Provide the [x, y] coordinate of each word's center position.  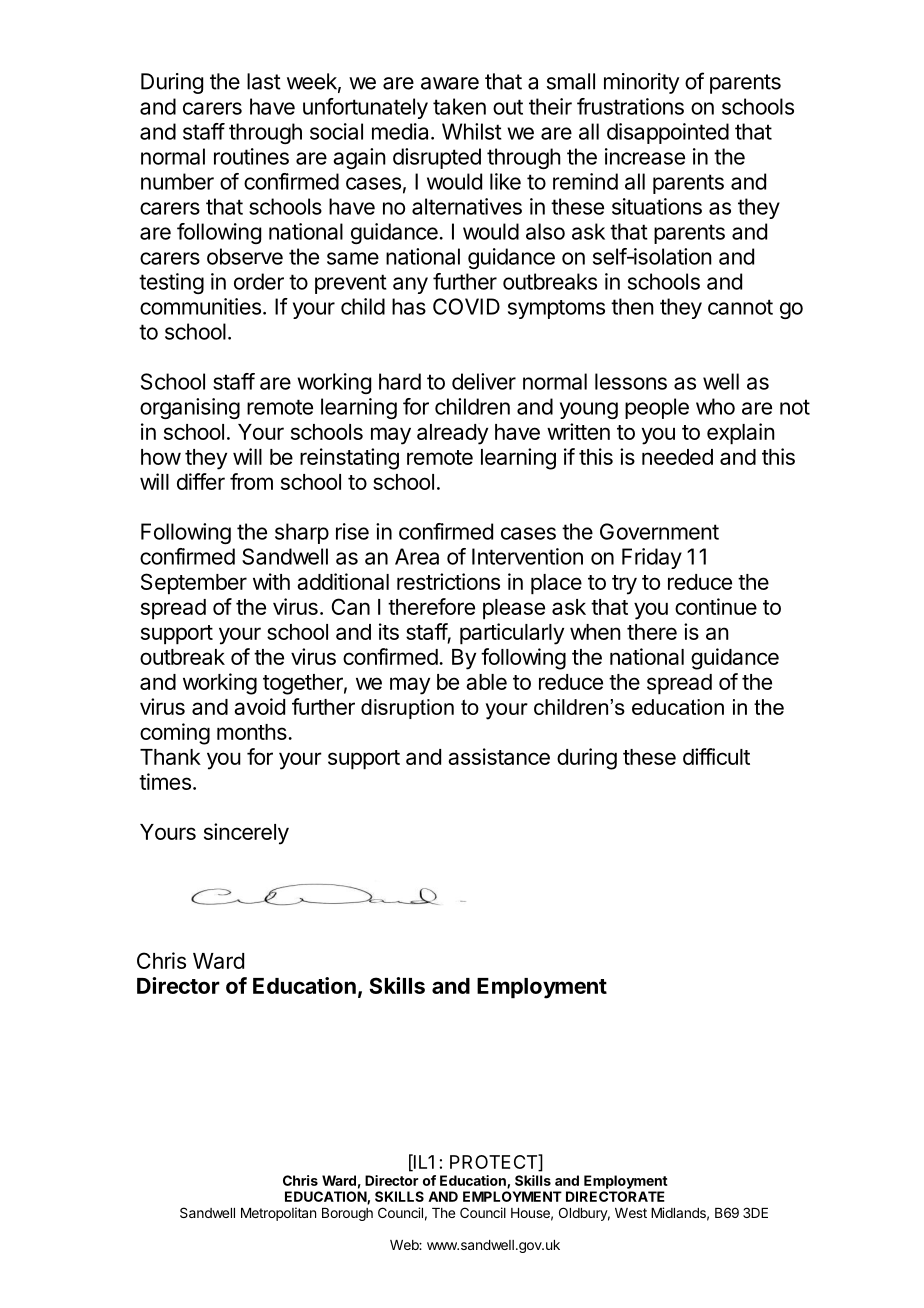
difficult [716, 756]
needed [677, 457]
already [452, 434]
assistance [499, 756]
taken [459, 106]
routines [251, 156]
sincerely [246, 834]
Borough [347, 1214]
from [251, 481]
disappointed [668, 133]
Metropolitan [278, 1214]
